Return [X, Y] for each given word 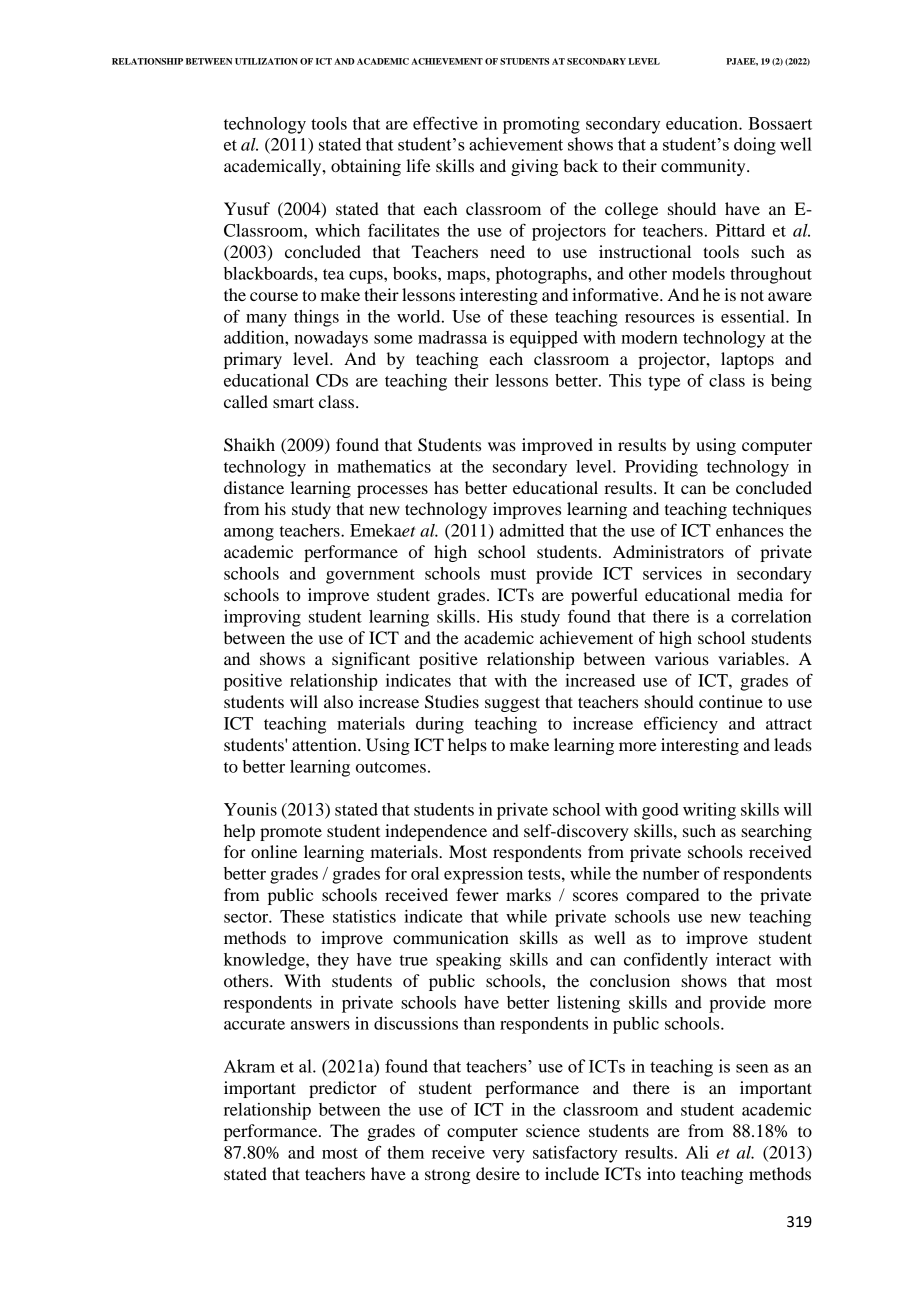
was [502, 446]
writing [709, 811]
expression [483, 875]
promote [291, 833]
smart [293, 402]
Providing [661, 468]
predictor [343, 1089]
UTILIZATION [266, 61]
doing [755, 146]
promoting [541, 125]
